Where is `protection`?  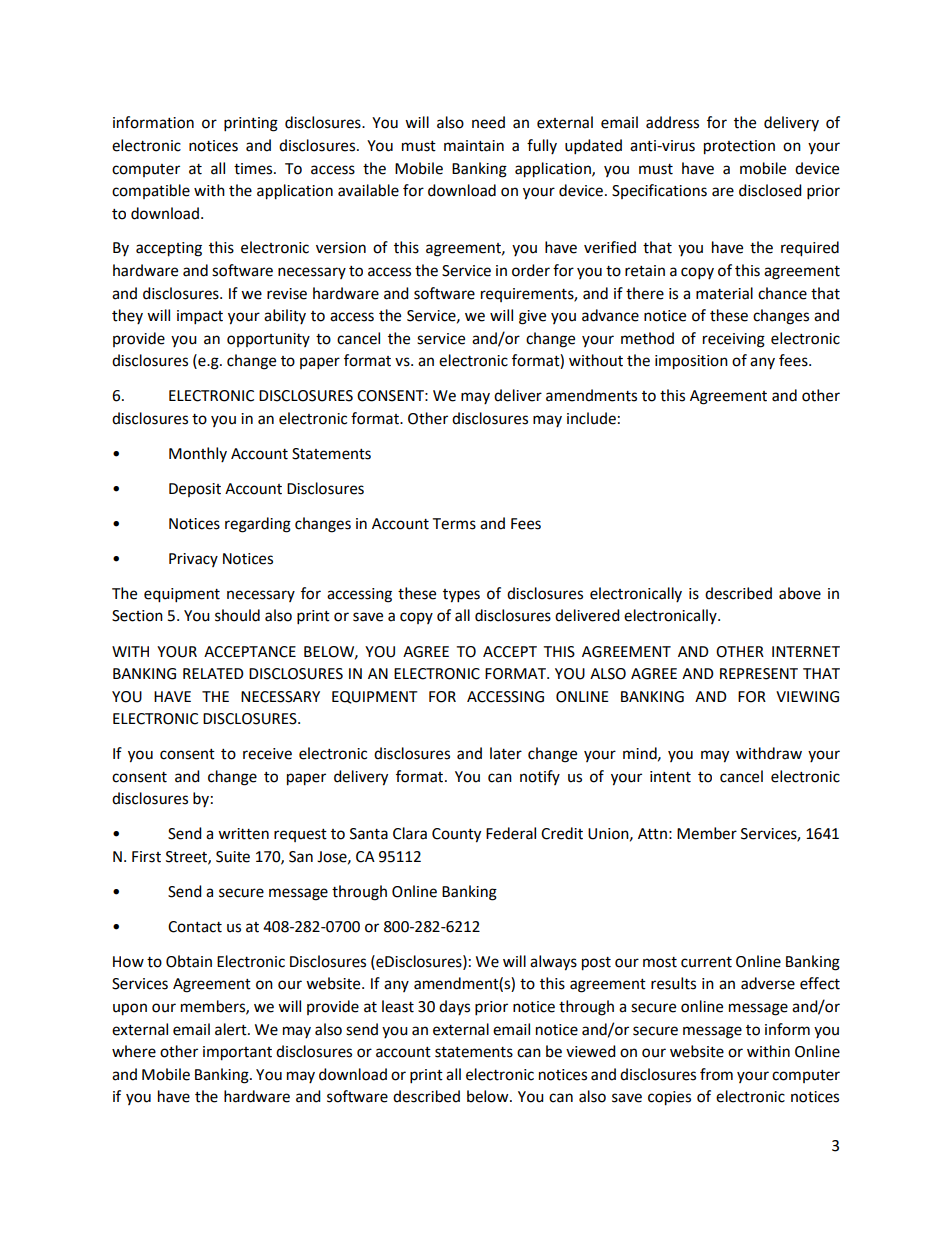 protection is located at coordinates (739, 147).
